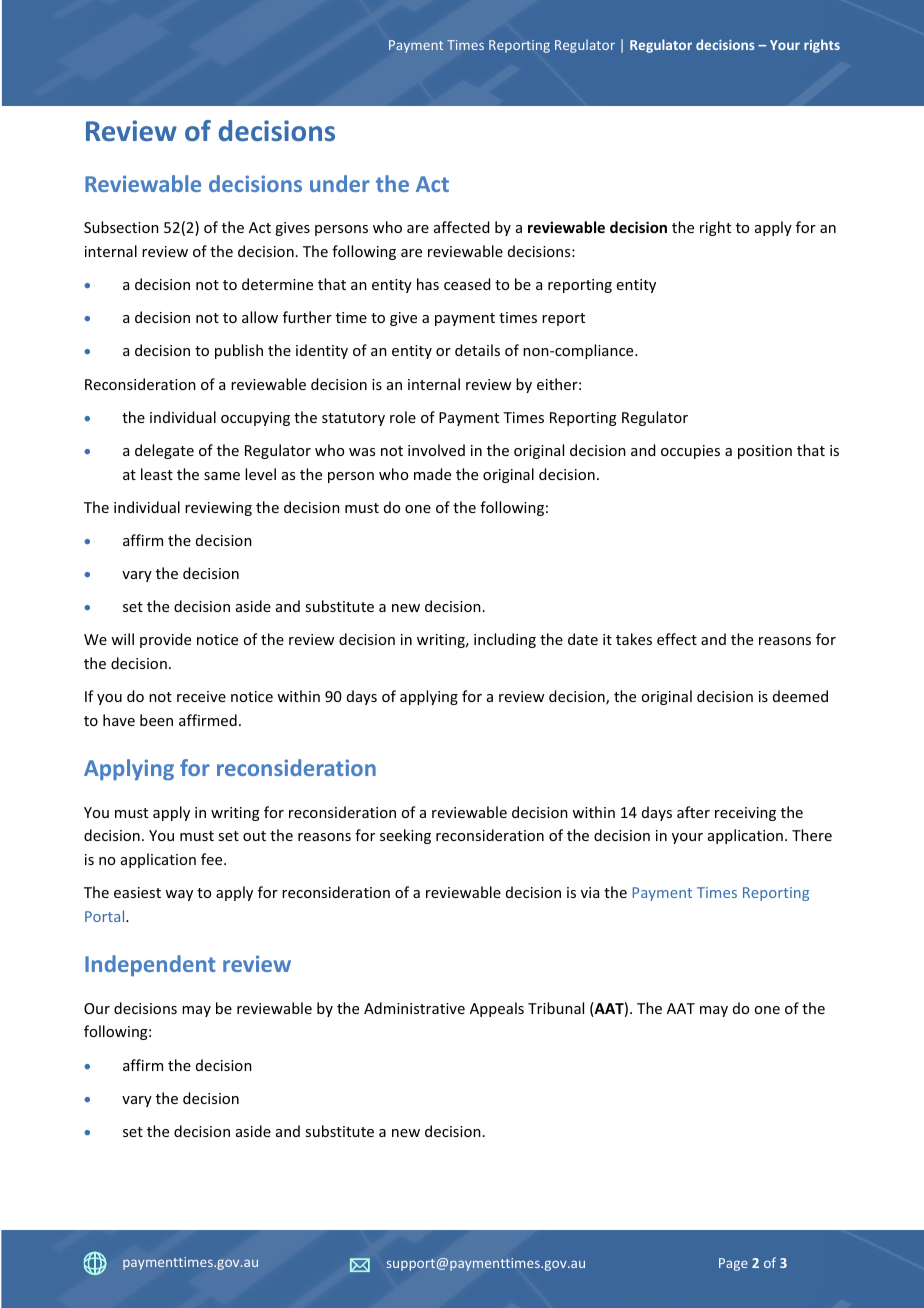  I want to click on Tribunal, so click(556, 1008).
